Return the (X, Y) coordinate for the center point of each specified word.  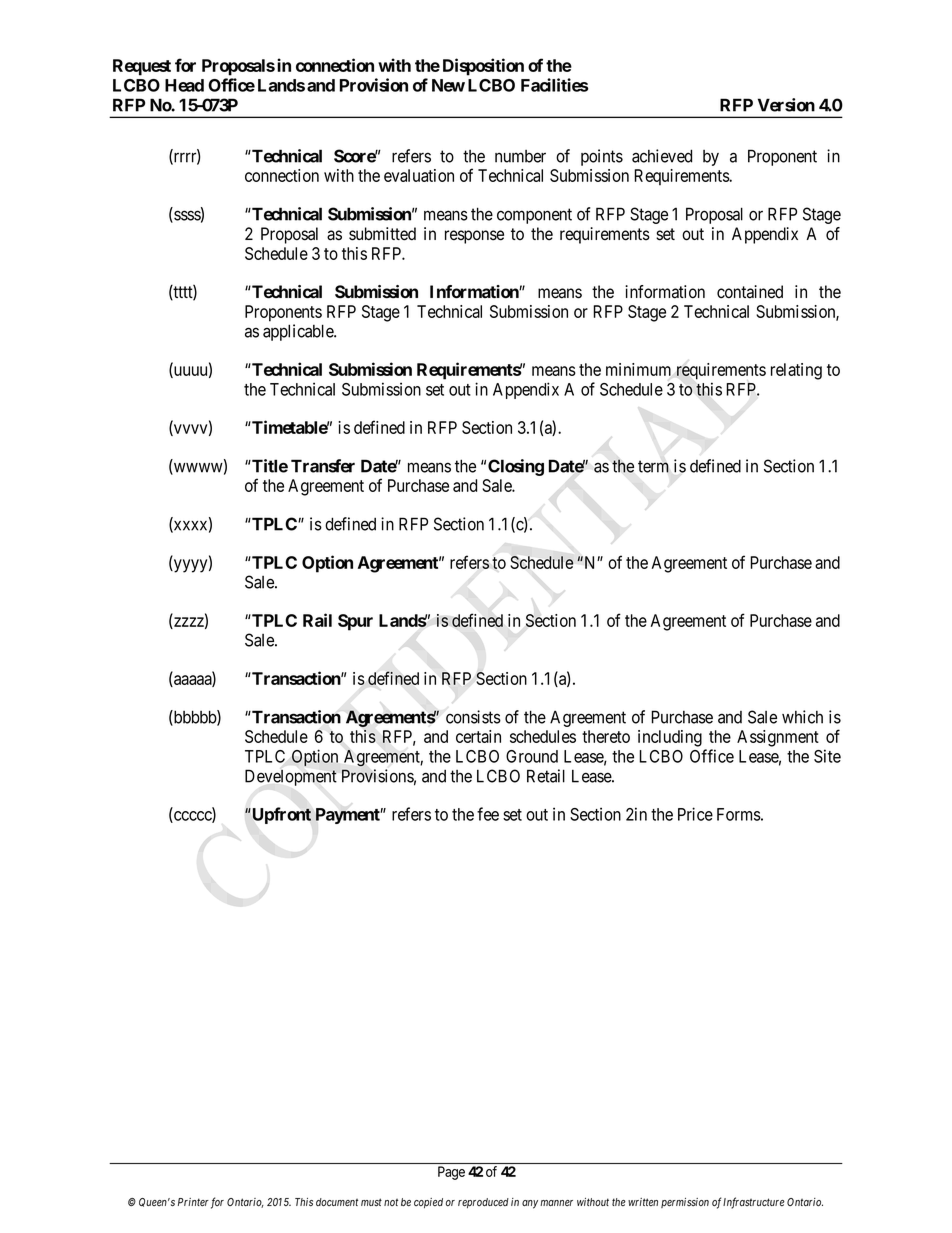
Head (184, 85)
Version (786, 105)
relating (796, 371)
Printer (193, 1202)
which (802, 717)
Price (695, 814)
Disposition (483, 67)
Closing (516, 467)
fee (488, 814)
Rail (317, 620)
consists (473, 717)
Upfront (280, 815)
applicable (299, 332)
